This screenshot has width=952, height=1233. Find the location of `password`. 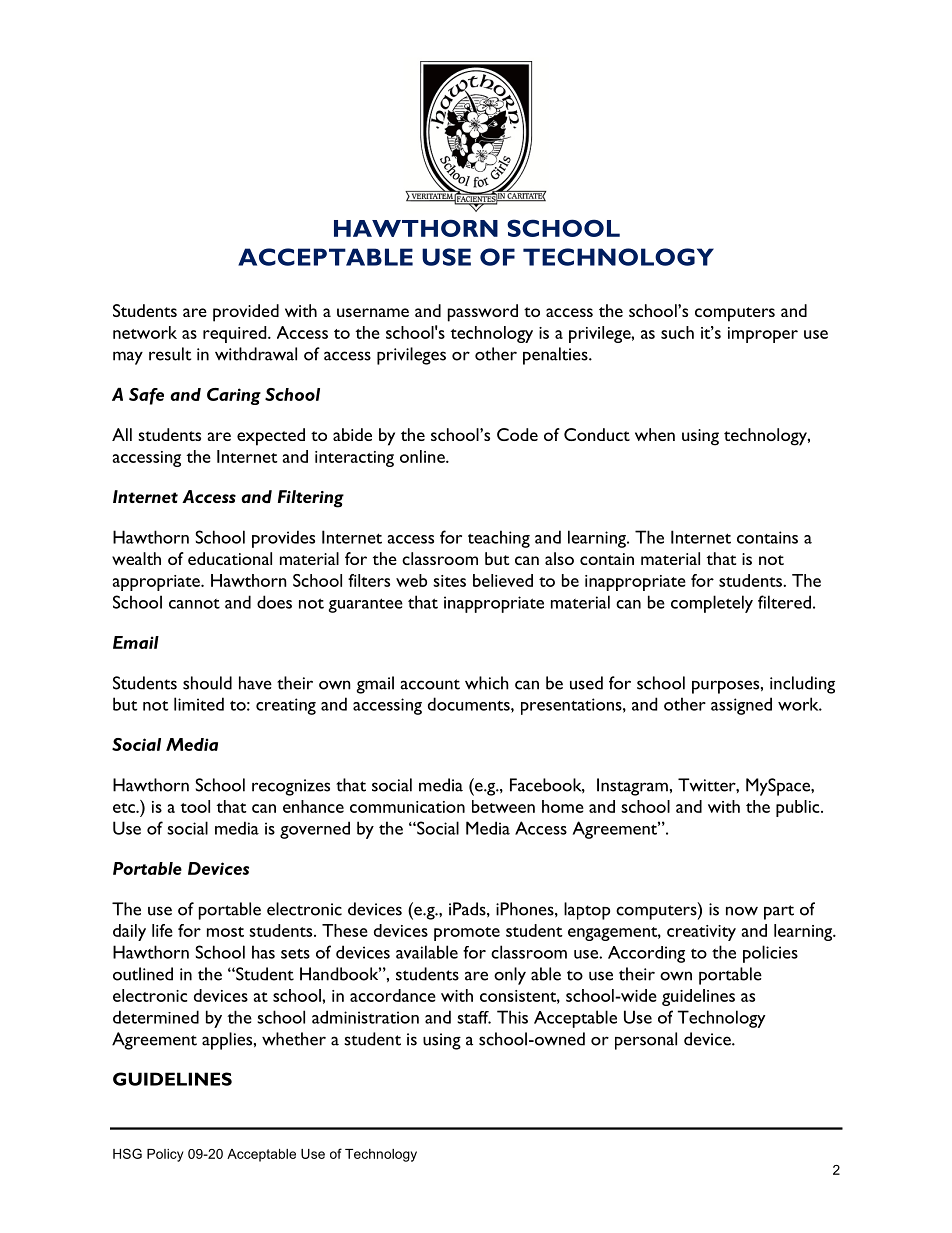

password is located at coordinates (483, 313).
